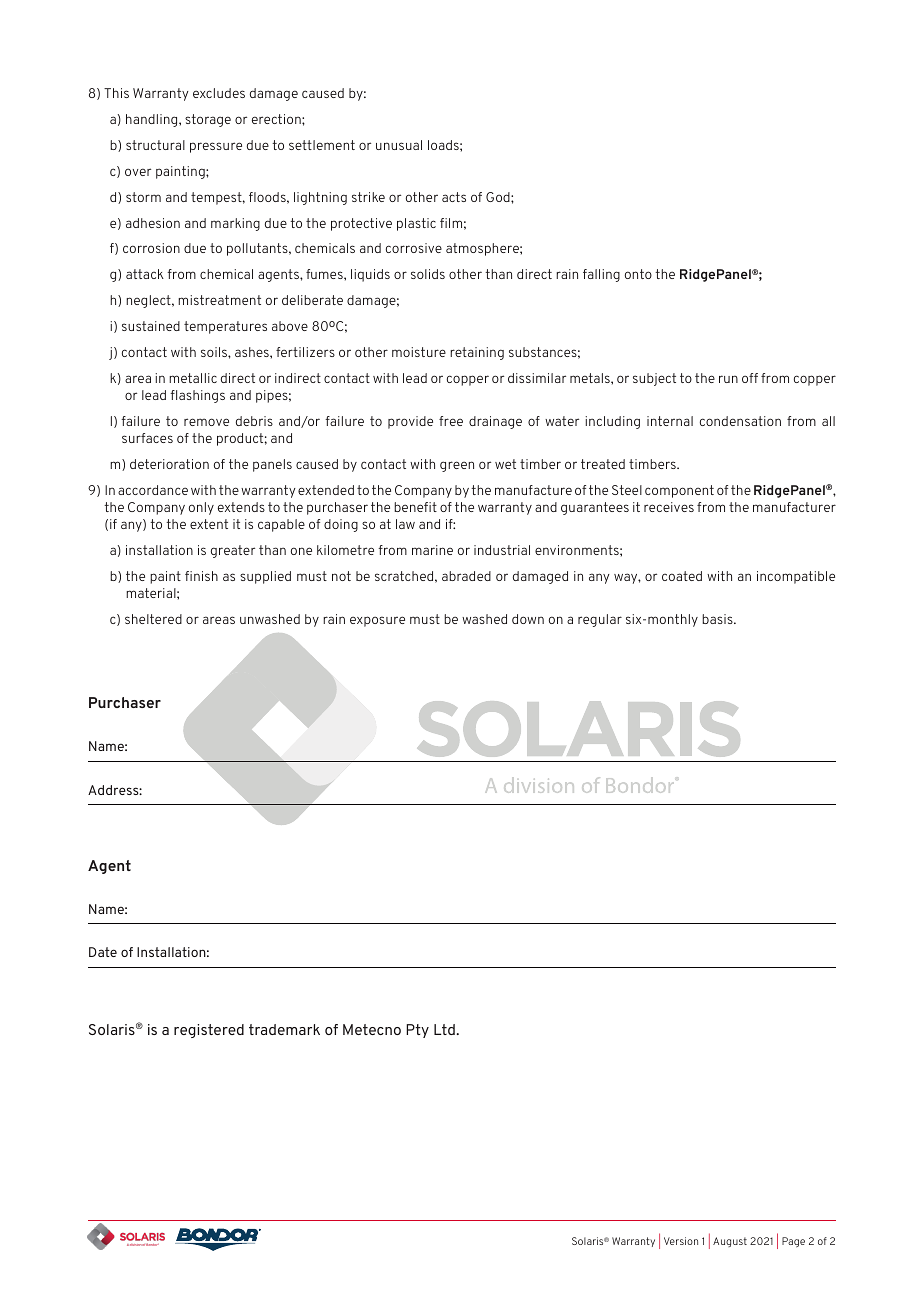  What do you see at coordinates (208, 120) in the screenshot?
I see `storage` at bounding box center [208, 120].
